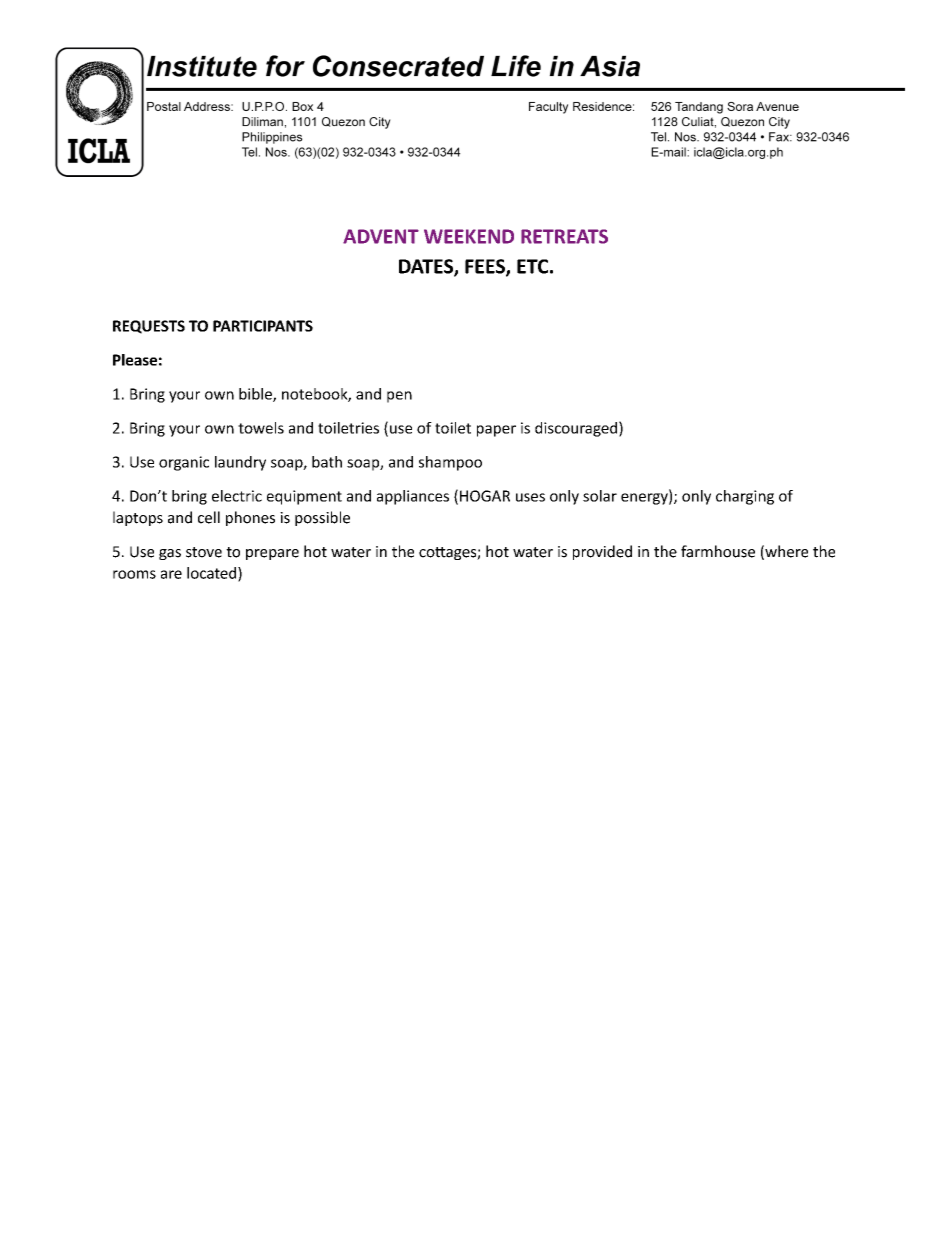  What do you see at coordinates (564, 236) in the screenshot?
I see `RETREATS` at bounding box center [564, 236].
